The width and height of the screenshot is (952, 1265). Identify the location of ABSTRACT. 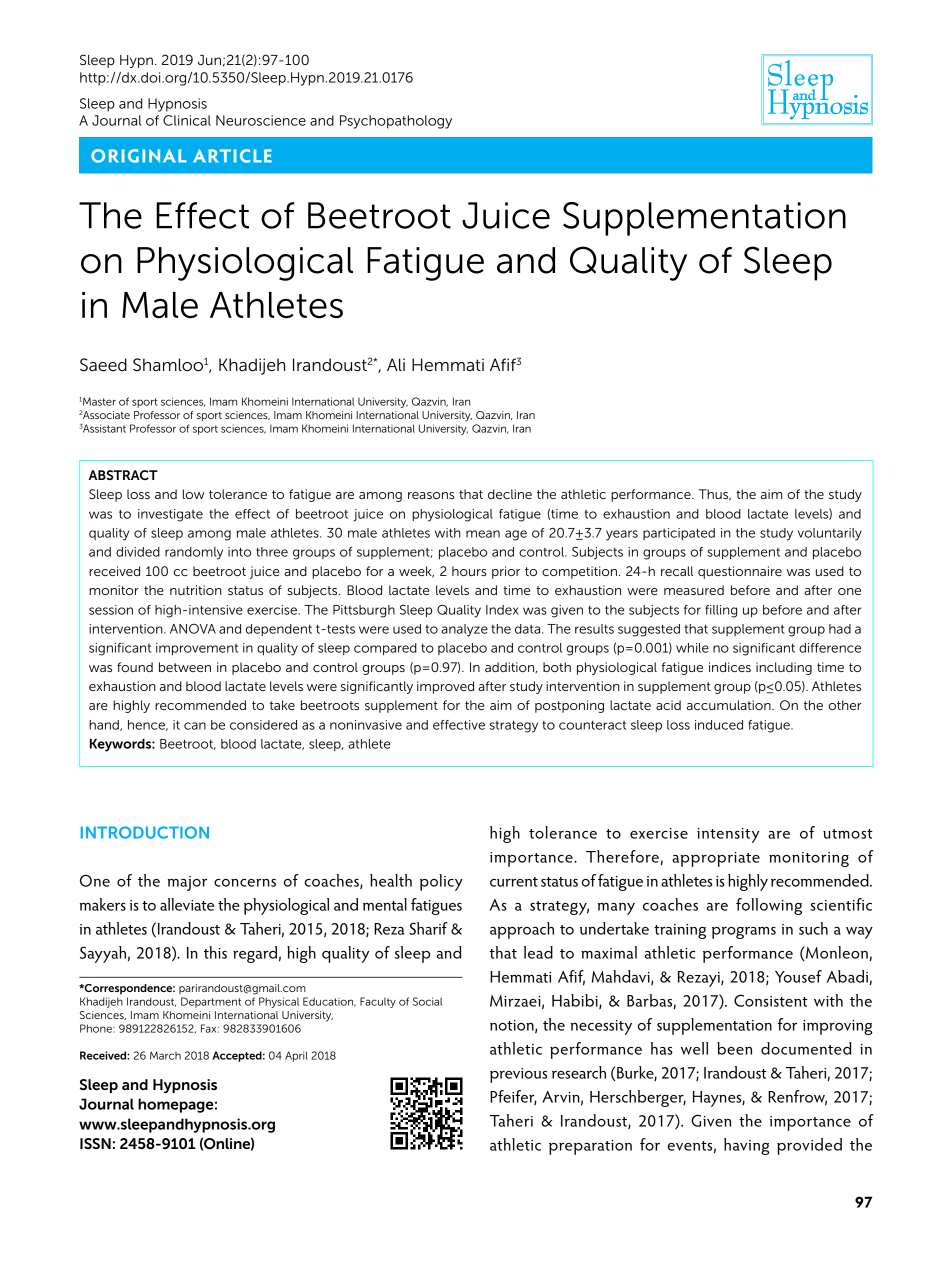
(123, 475).
